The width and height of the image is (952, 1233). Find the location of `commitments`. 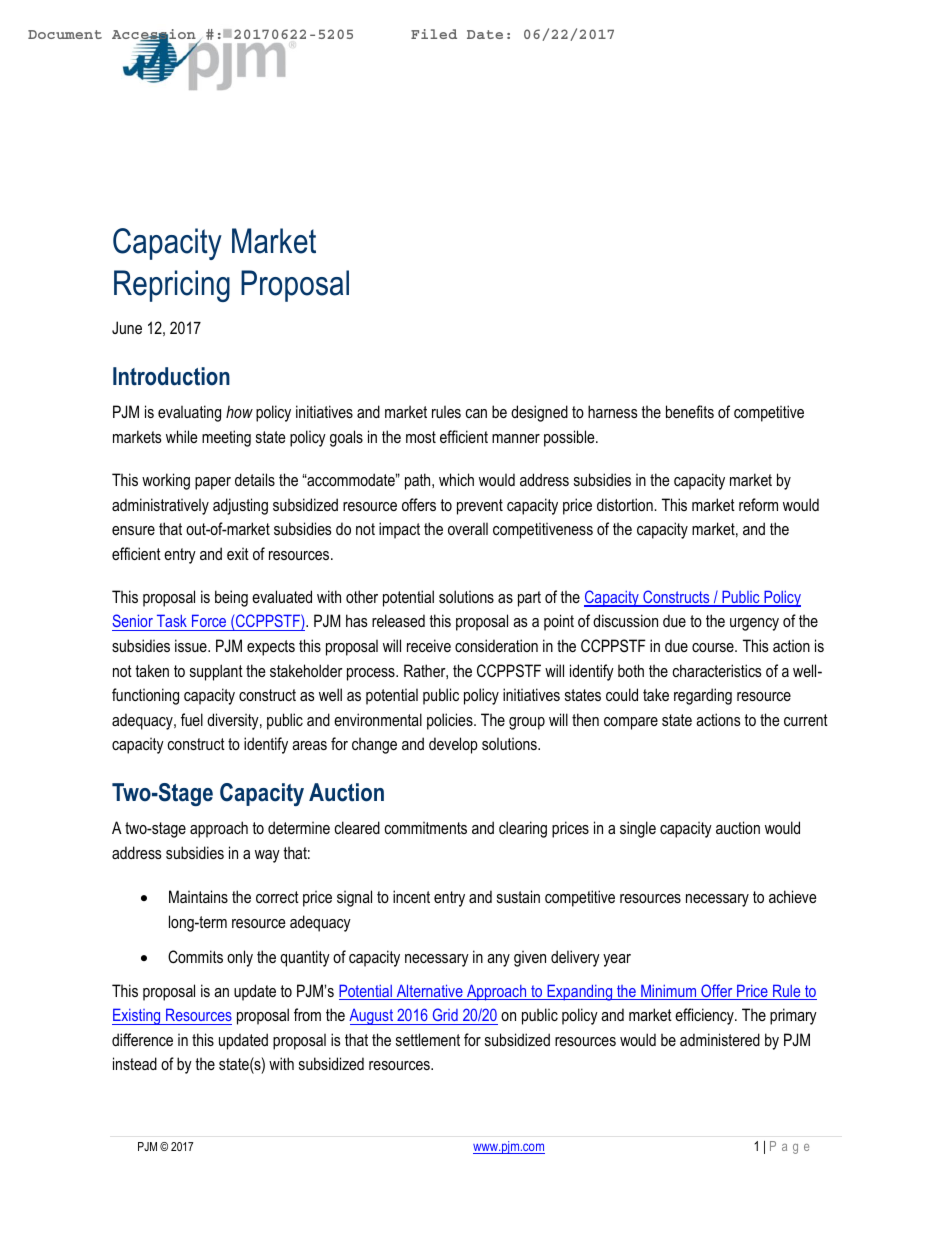

commitments is located at coordinates (426, 827).
